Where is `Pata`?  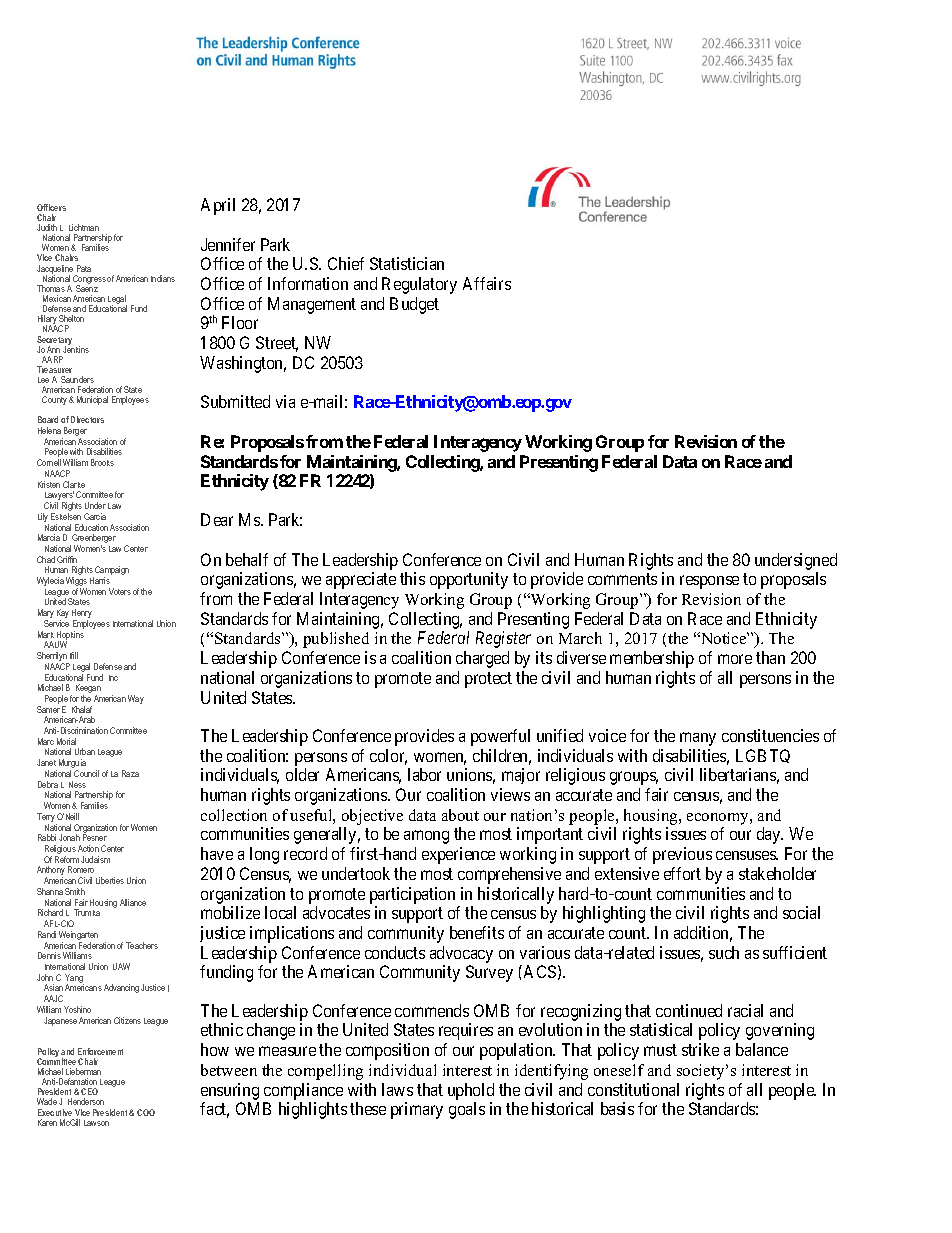 Pata is located at coordinates (84, 268).
